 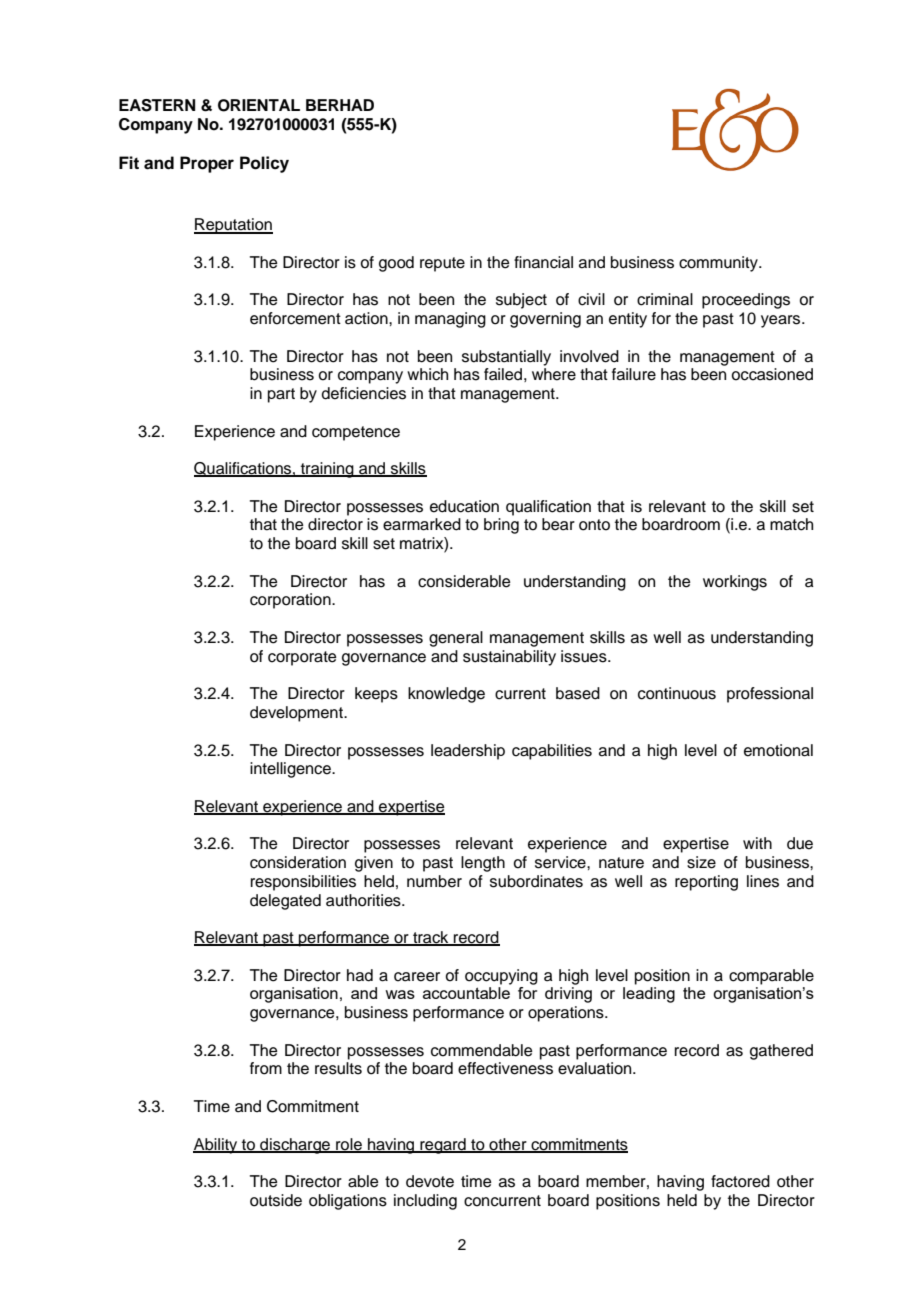 I want to click on community, so click(x=719, y=264).
